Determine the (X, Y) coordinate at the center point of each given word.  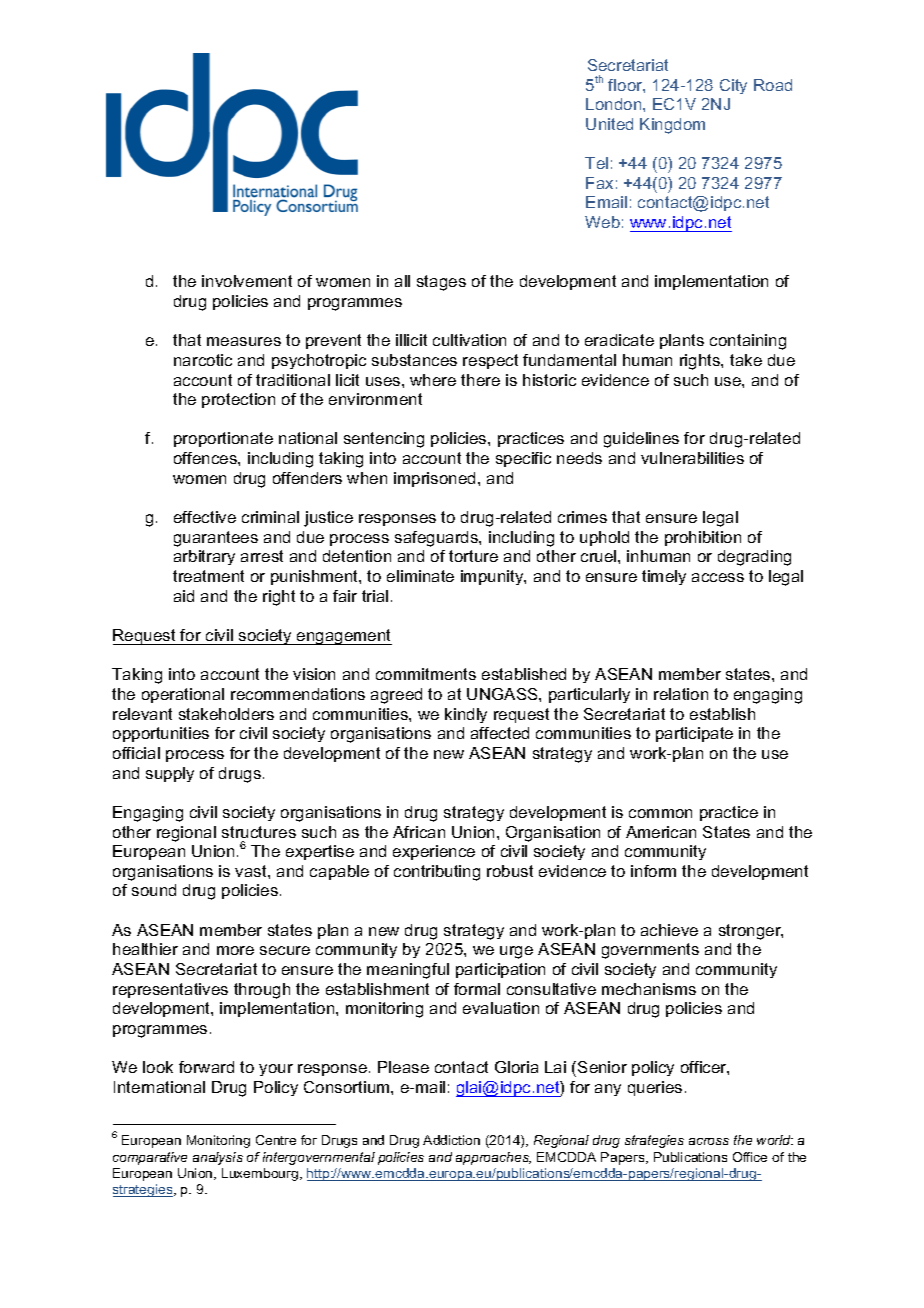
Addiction (451, 1140)
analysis (218, 1158)
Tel (596, 163)
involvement (247, 281)
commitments (426, 674)
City (733, 86)
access (718, 577)
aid (184, 596)
